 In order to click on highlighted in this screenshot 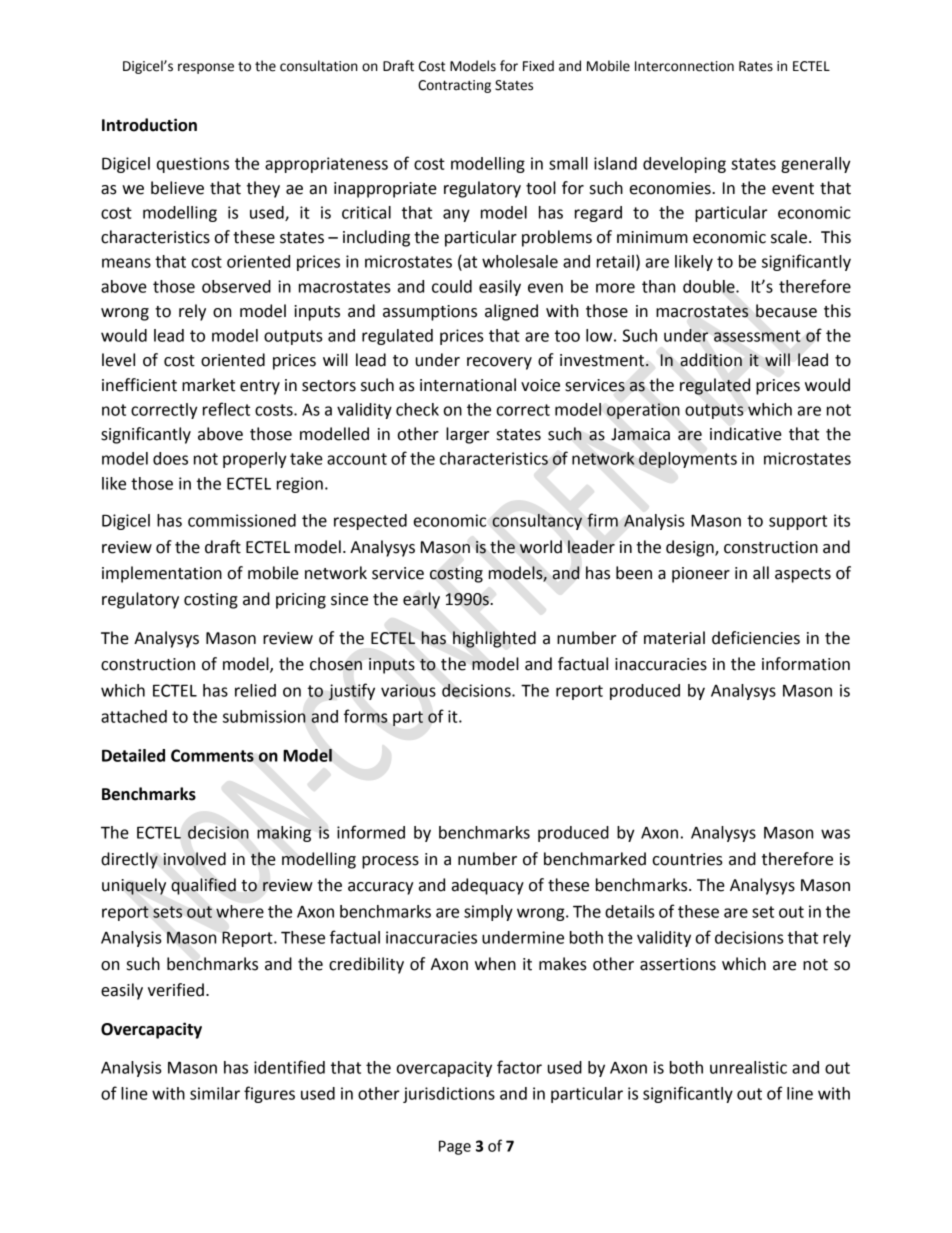, I will do `click(494, 639)`.
